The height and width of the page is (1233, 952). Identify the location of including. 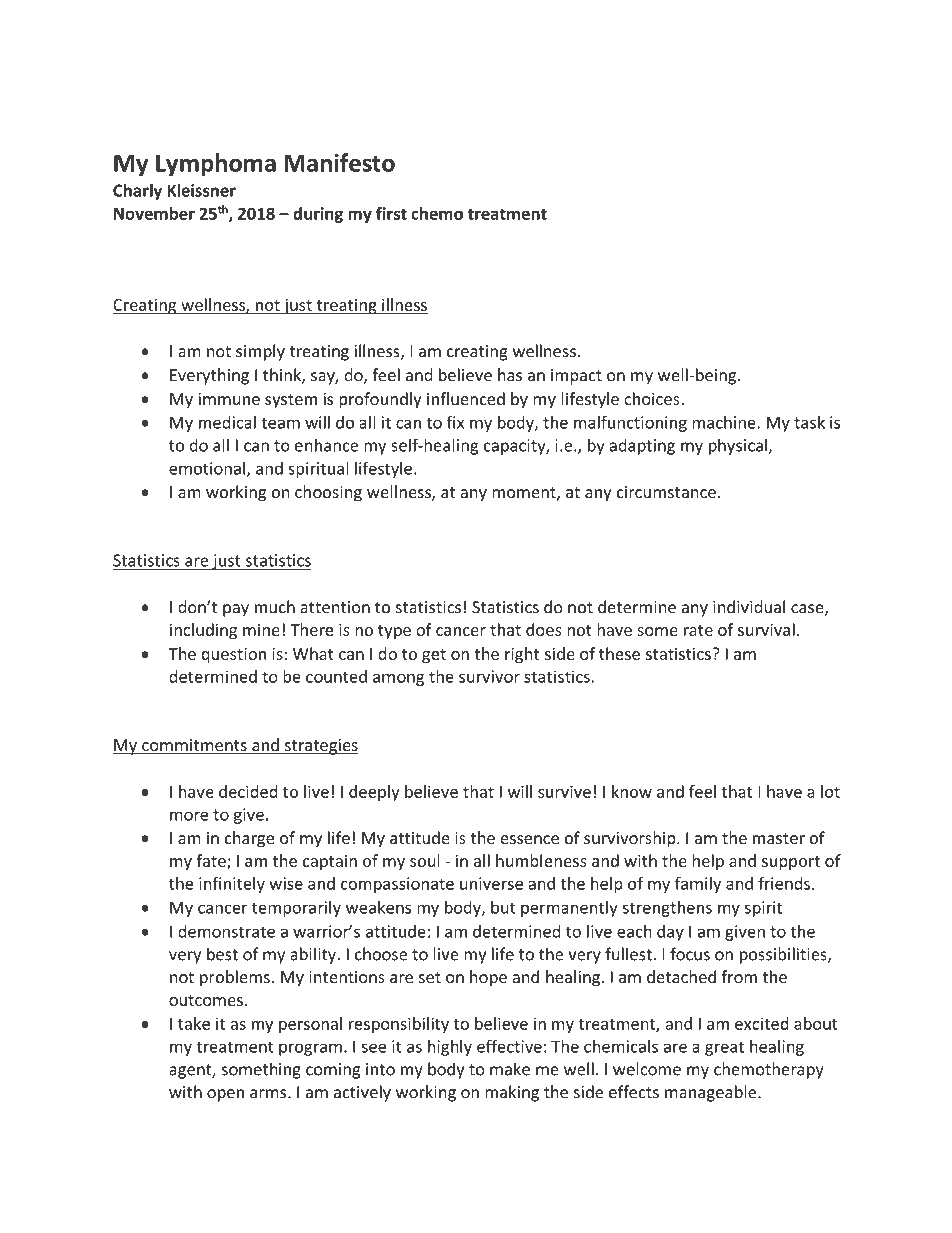
(203, 631).
